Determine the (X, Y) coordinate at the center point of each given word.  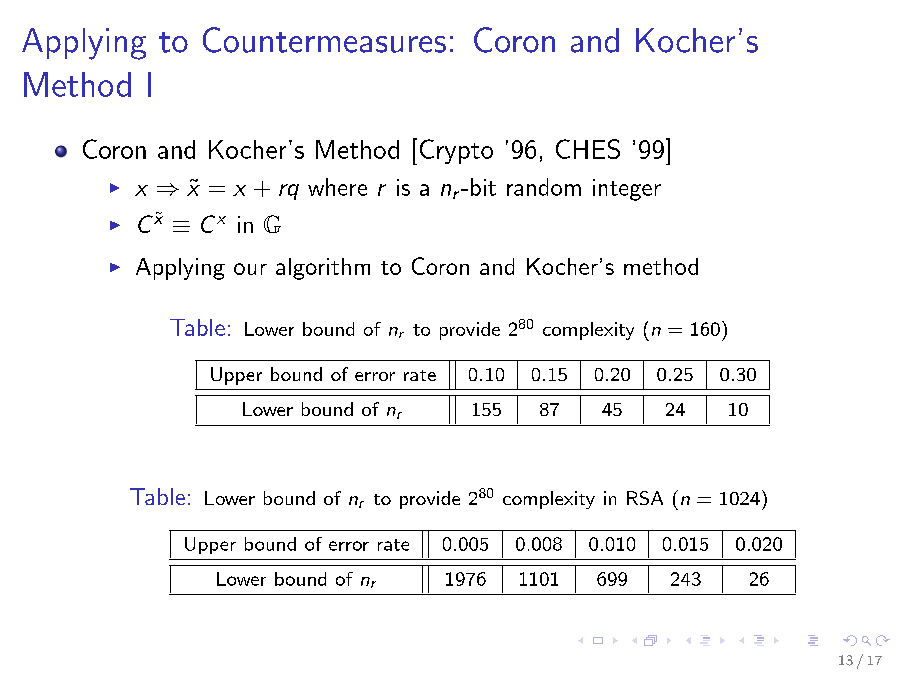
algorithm (323, 269)
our (250, 269)
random (544, 187)
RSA (645, 498)
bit (483, 187)
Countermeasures (324, 40)
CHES (588, 149)
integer (627, 190)
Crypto (456, 151)
